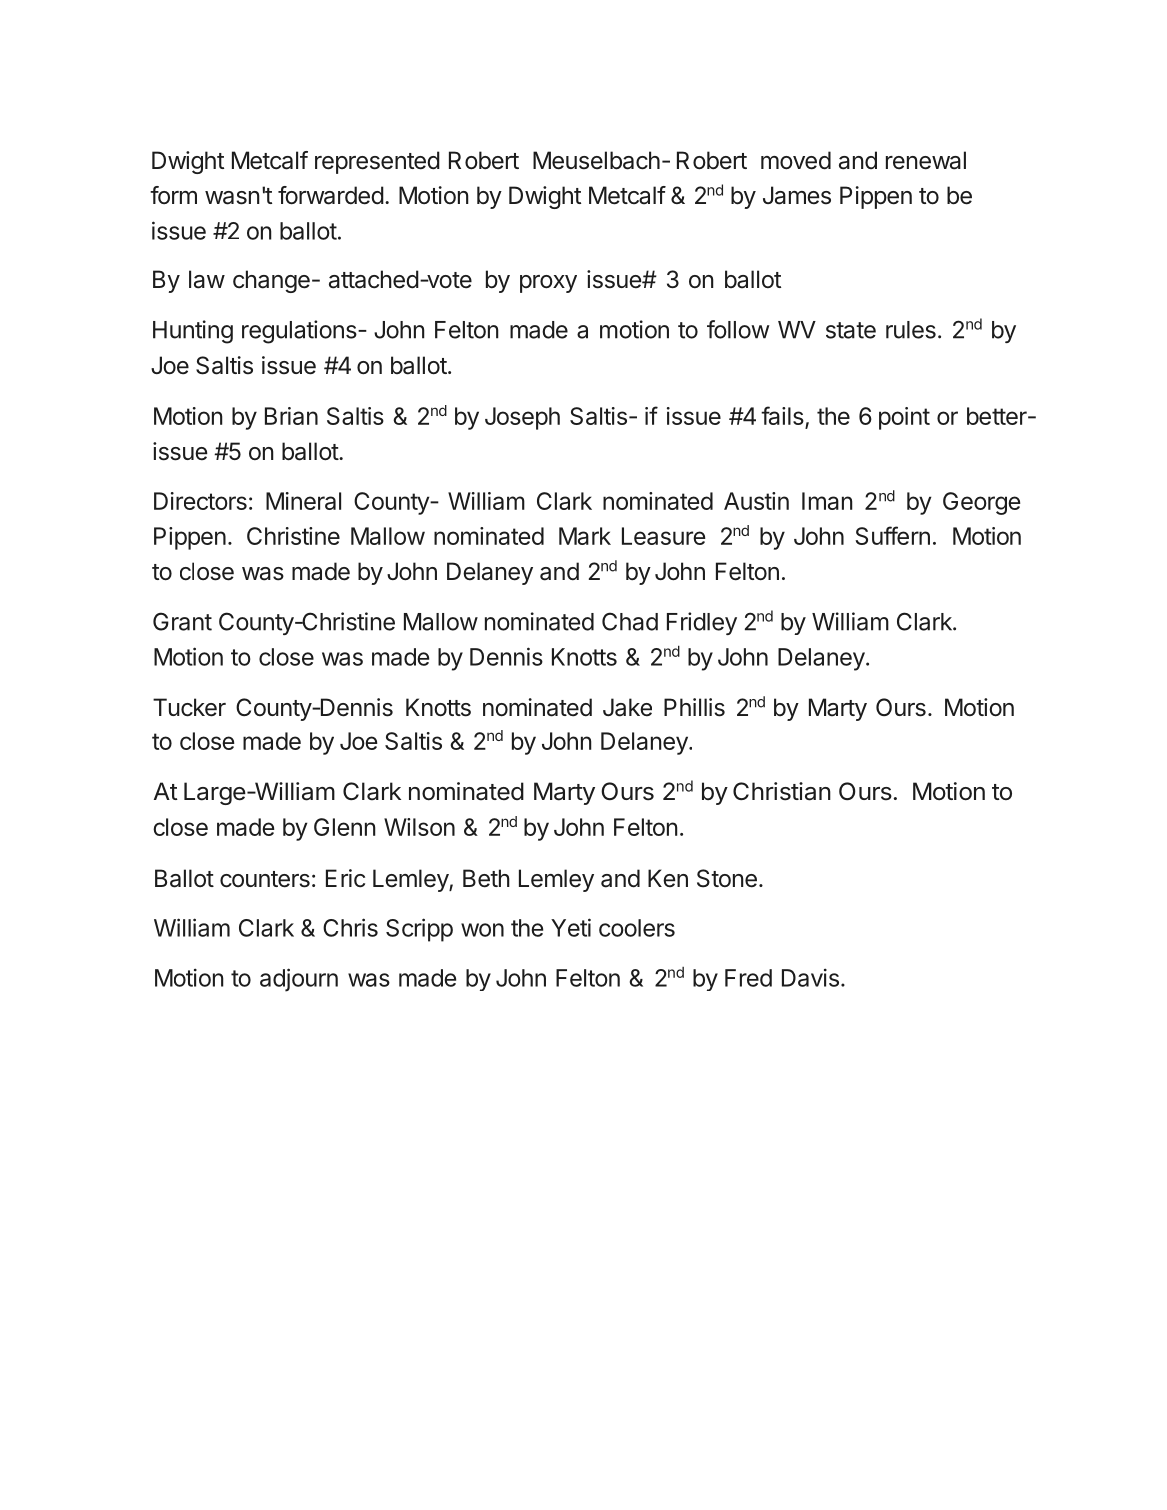 The width and height of the page is (1167, 1510). What do you see at coordinates (810, 977) in the page?
I see `Davis` at bounding box center [810, 977].
